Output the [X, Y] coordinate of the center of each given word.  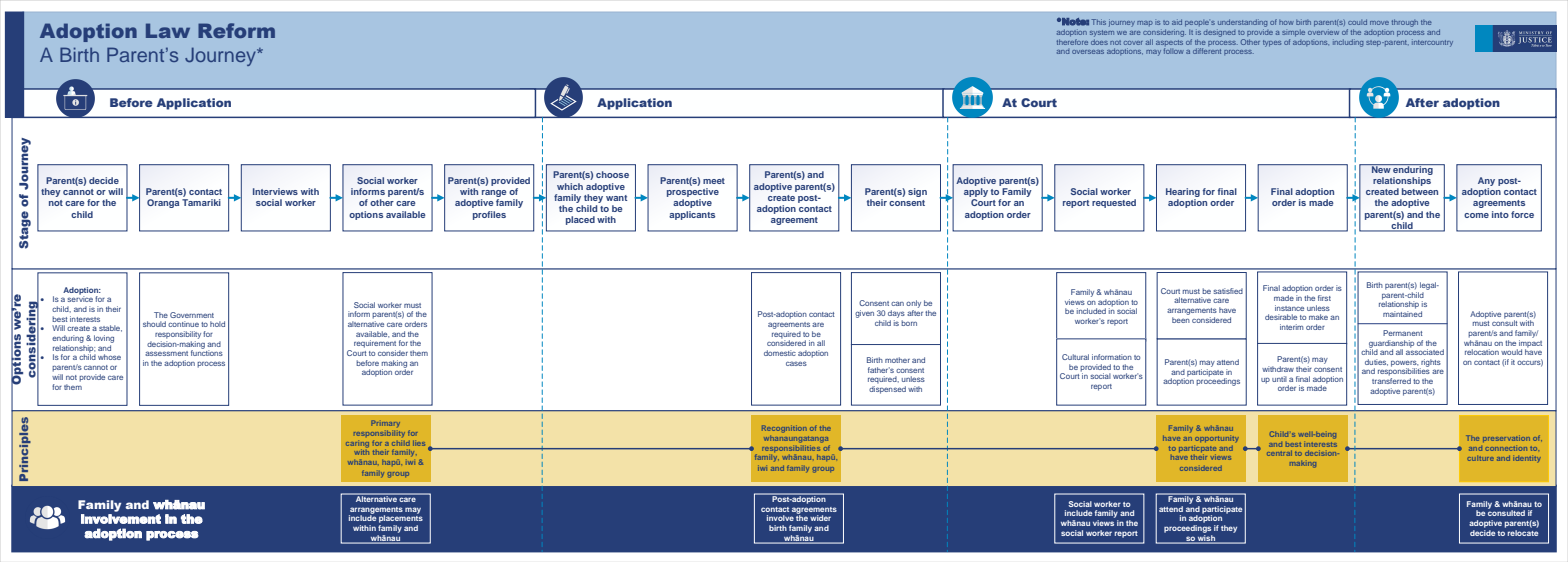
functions [207, 352]
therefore [1072, 40]
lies [419, 443]
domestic [780, 353]
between [1420, 191]
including [1348, 43]
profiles [489, 215]
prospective [693, 194]
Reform [236, 30]
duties [1376, 362]
